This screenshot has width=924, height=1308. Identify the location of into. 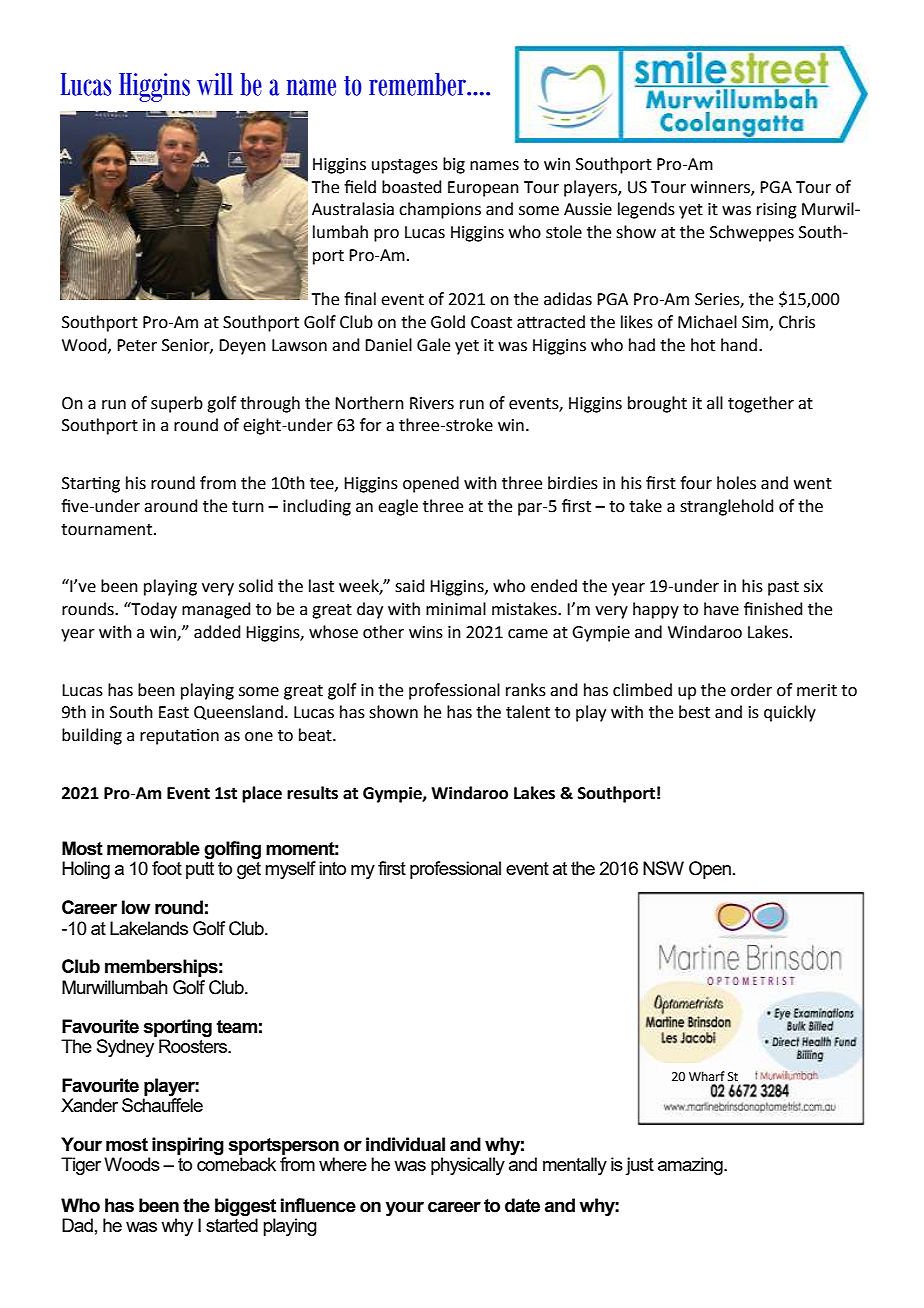
(332, 868).
